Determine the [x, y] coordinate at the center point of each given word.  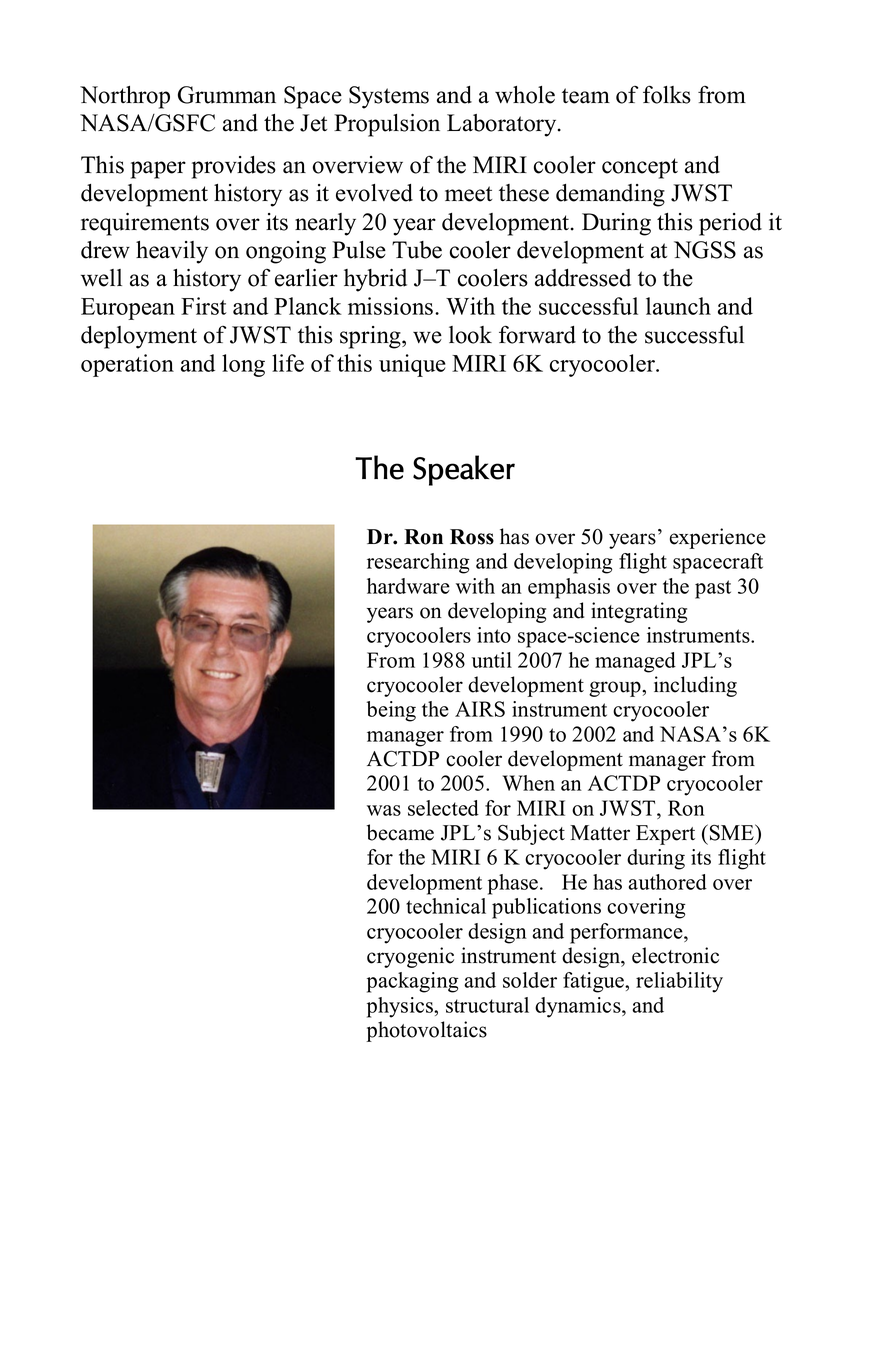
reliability [679, 982]
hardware [408, 586]
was [384, 810]
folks [667, 94]
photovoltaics [426, 1031]
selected [443, 808]
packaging [413, 982]
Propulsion [387, 125]
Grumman [227, 95]
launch [678, 306]
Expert [665, 835]
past [713, 589]
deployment [139, 337]
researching [418, 563]
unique [412, 365]
